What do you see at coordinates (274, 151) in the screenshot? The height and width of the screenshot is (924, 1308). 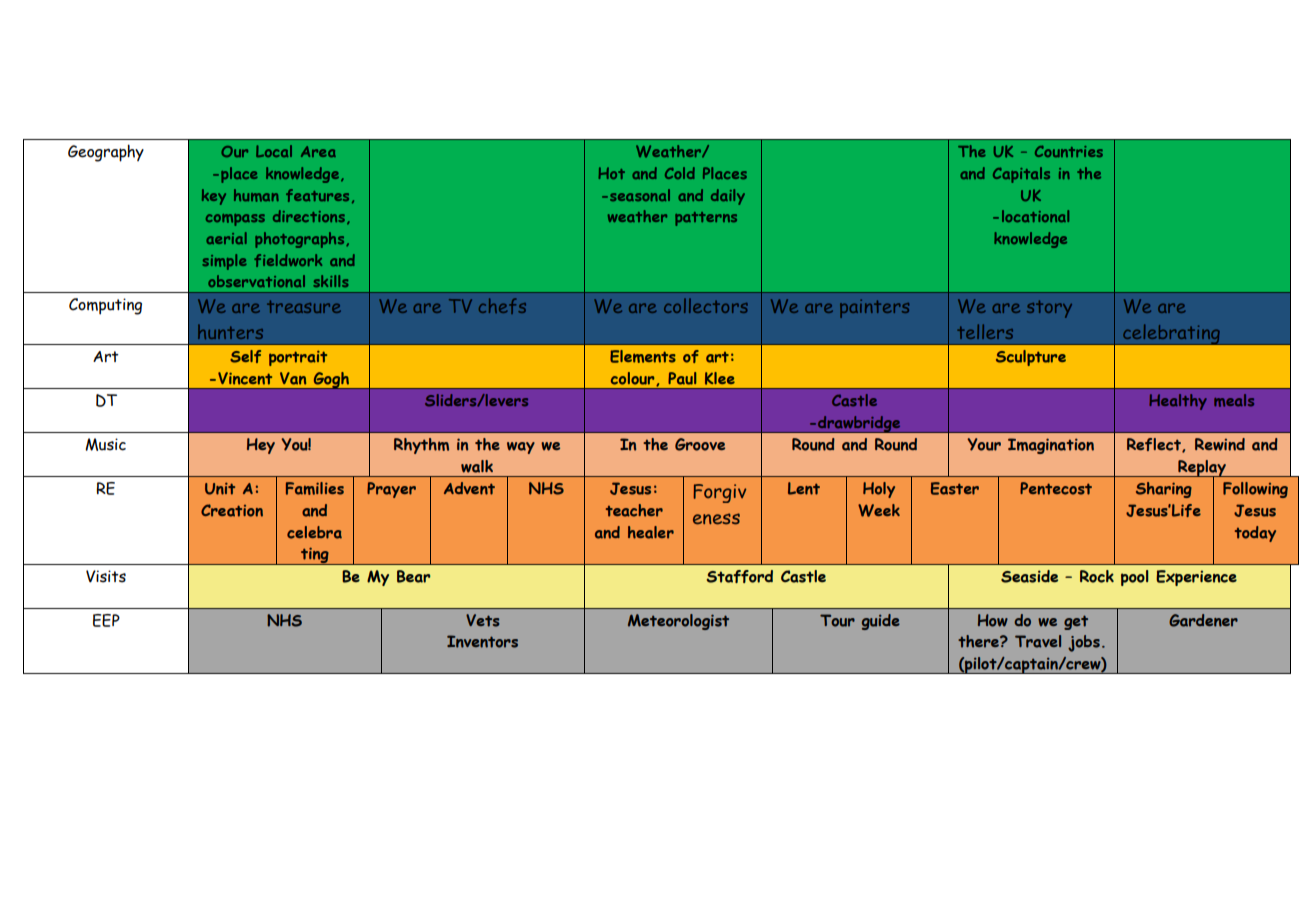 I see `Local` at bounding box center [274, 151].
